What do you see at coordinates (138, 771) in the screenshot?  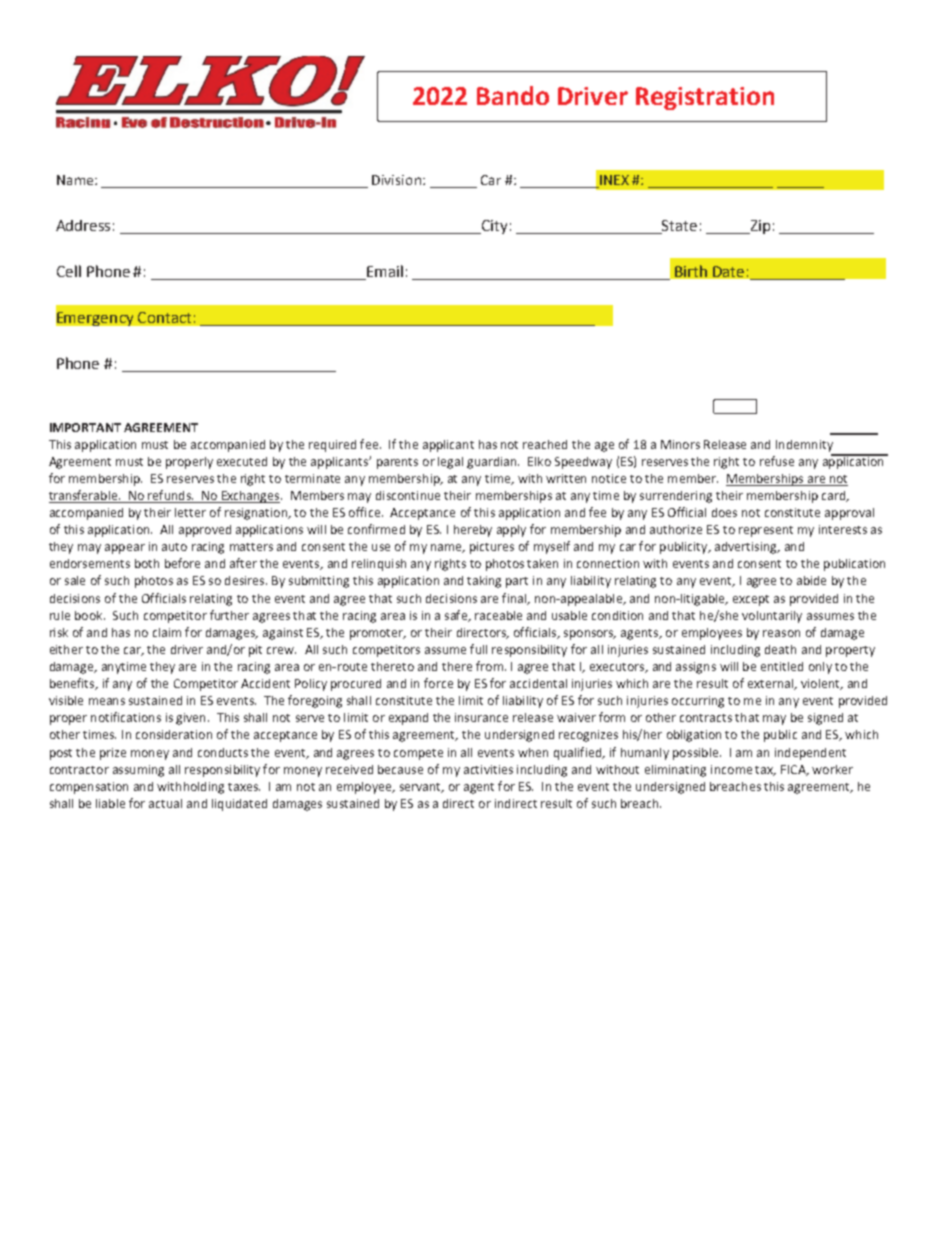 I see `assuming` at bounding box center [138, 771].
